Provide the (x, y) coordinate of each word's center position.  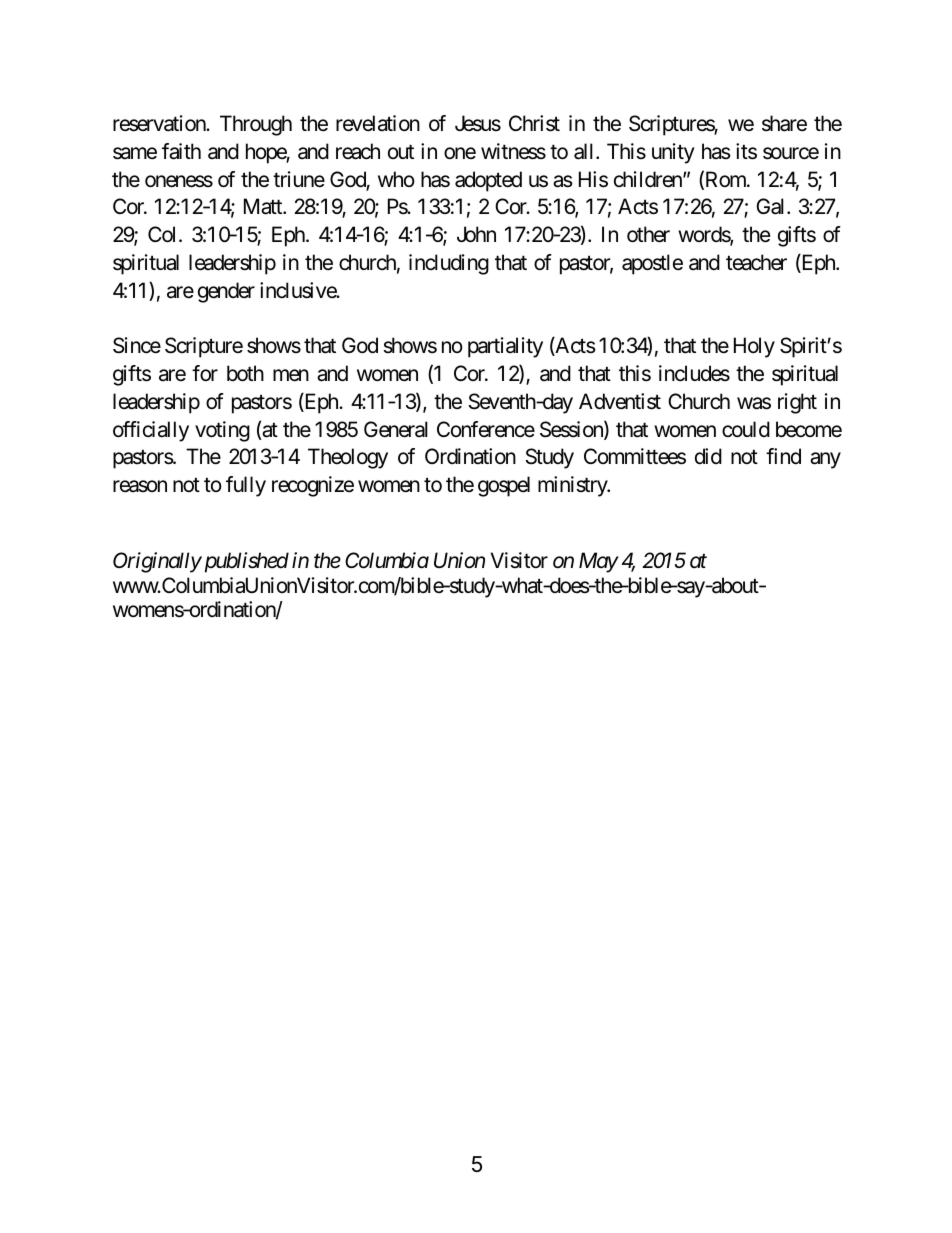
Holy (754, 347)
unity (673, 153)
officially (151, 431)
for (205, 373)
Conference (486, 429)
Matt (264, 206)
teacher (756, 262)
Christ (534, 123)
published (245, 562)
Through (256, 125)
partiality (505, 347)
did (708, 456)
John (476, 234)
